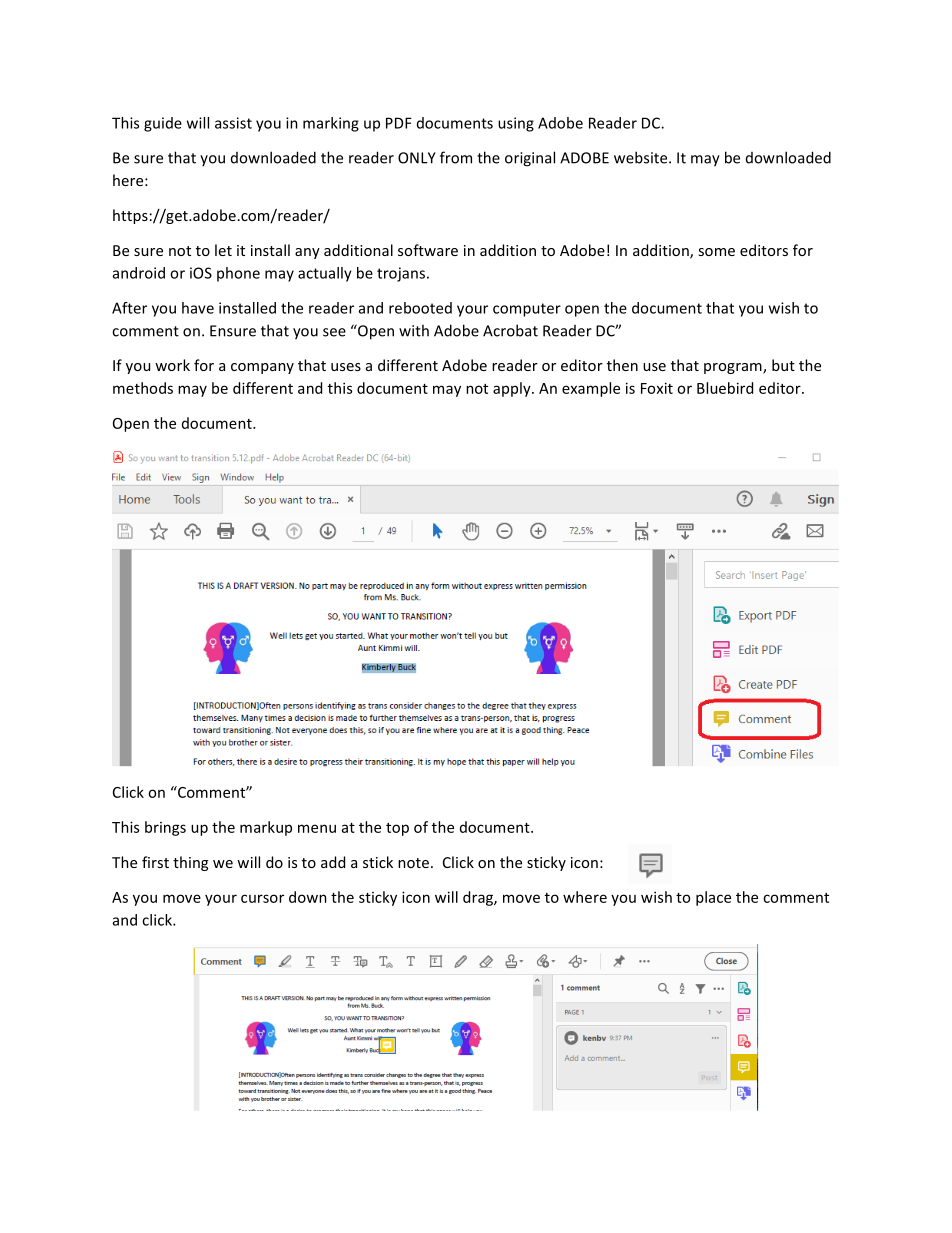 The image size is (952, 1233). I want to click on methods, so click(143, 388).
